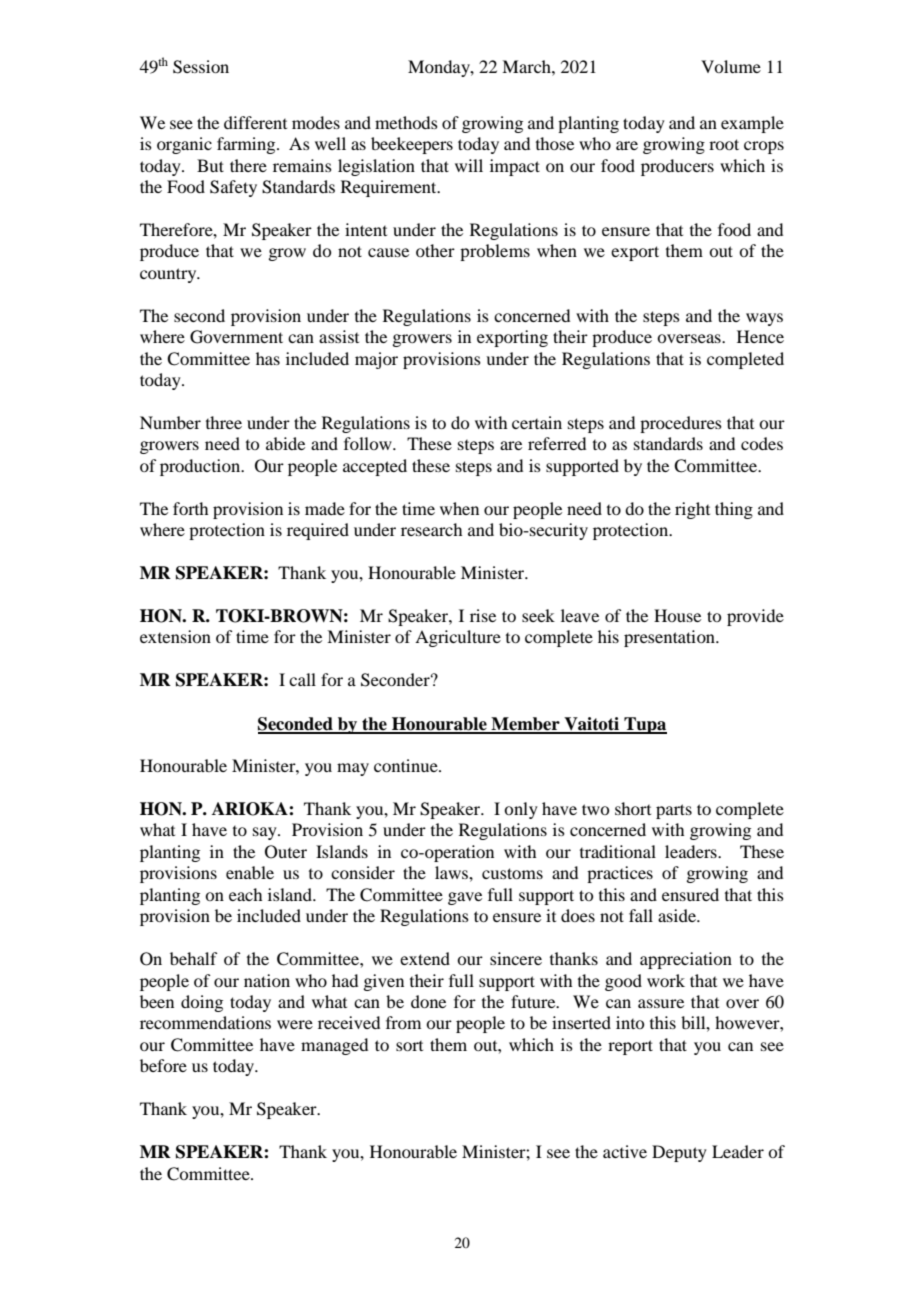 This screenshot has width=924, height=1308. What do you see at coordinates (163, 1065) in the screenshot?
I see `before` at bounding box center [163, 1065].
